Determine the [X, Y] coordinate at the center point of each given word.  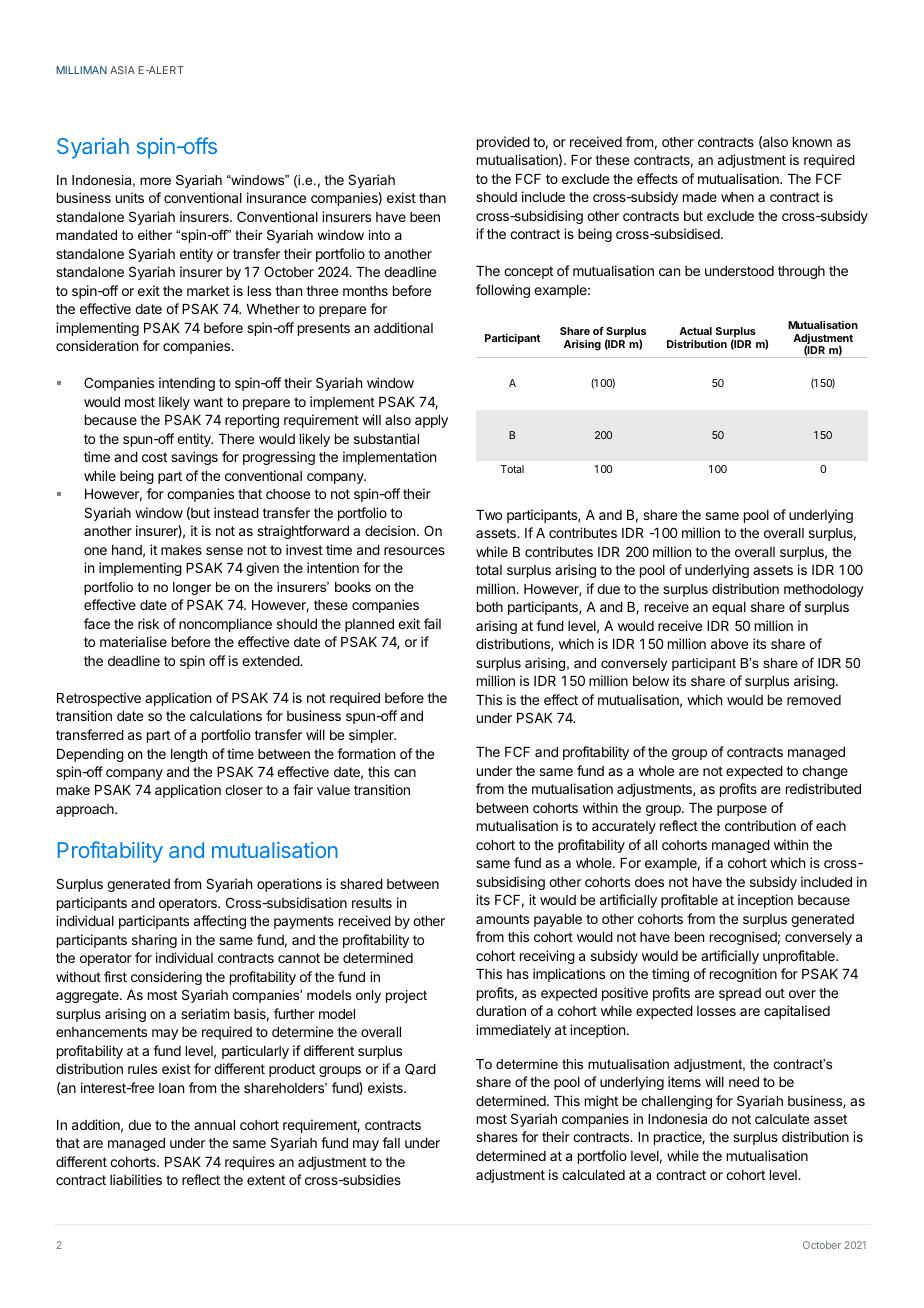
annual [214, 1125]
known [812, 142]
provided [503, 143]
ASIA [122, 70]
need [744, 1082]
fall [391, 1142]
